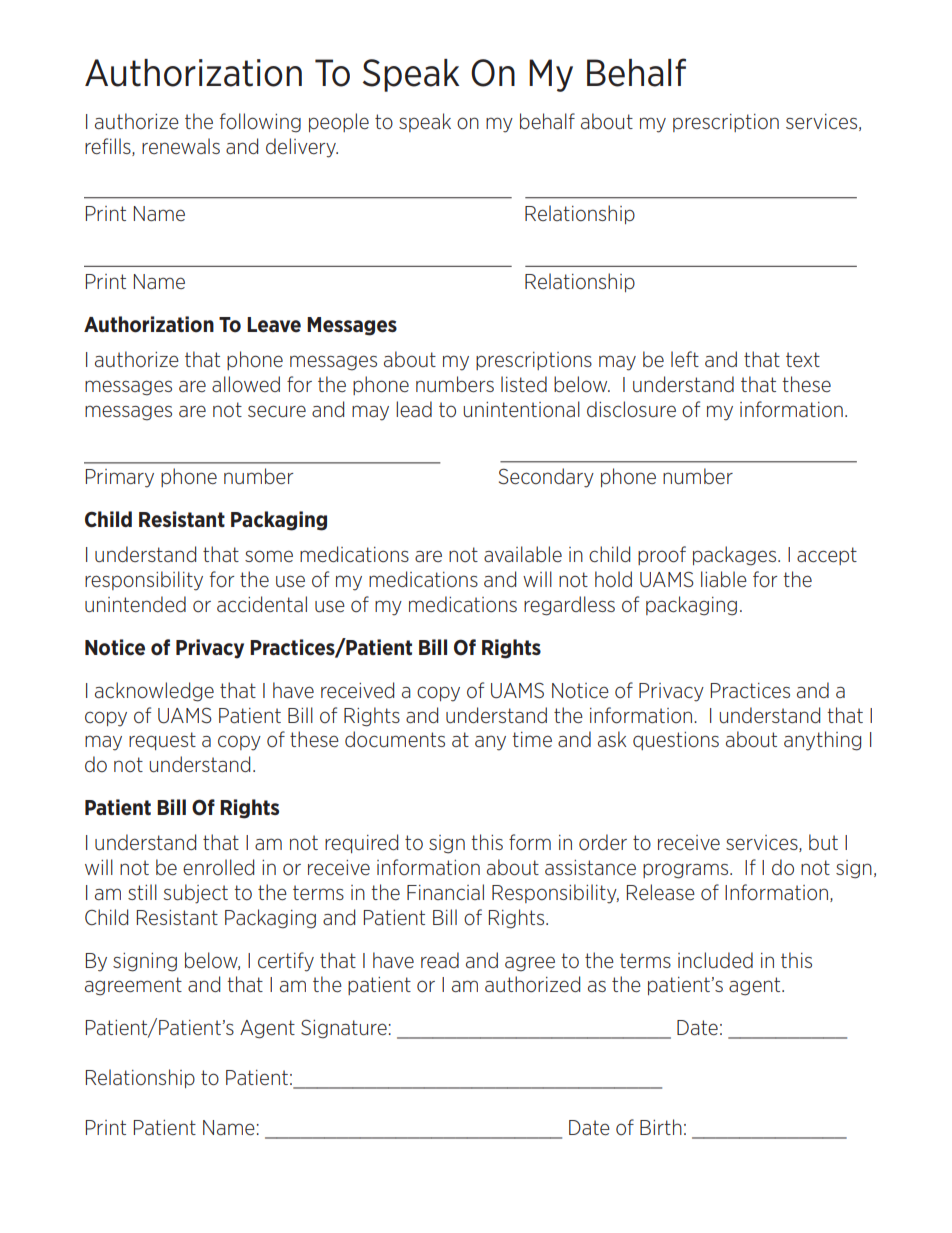  Describe the element at coordinates (736, 556) in the screenshot. I see `packages` at that location.
